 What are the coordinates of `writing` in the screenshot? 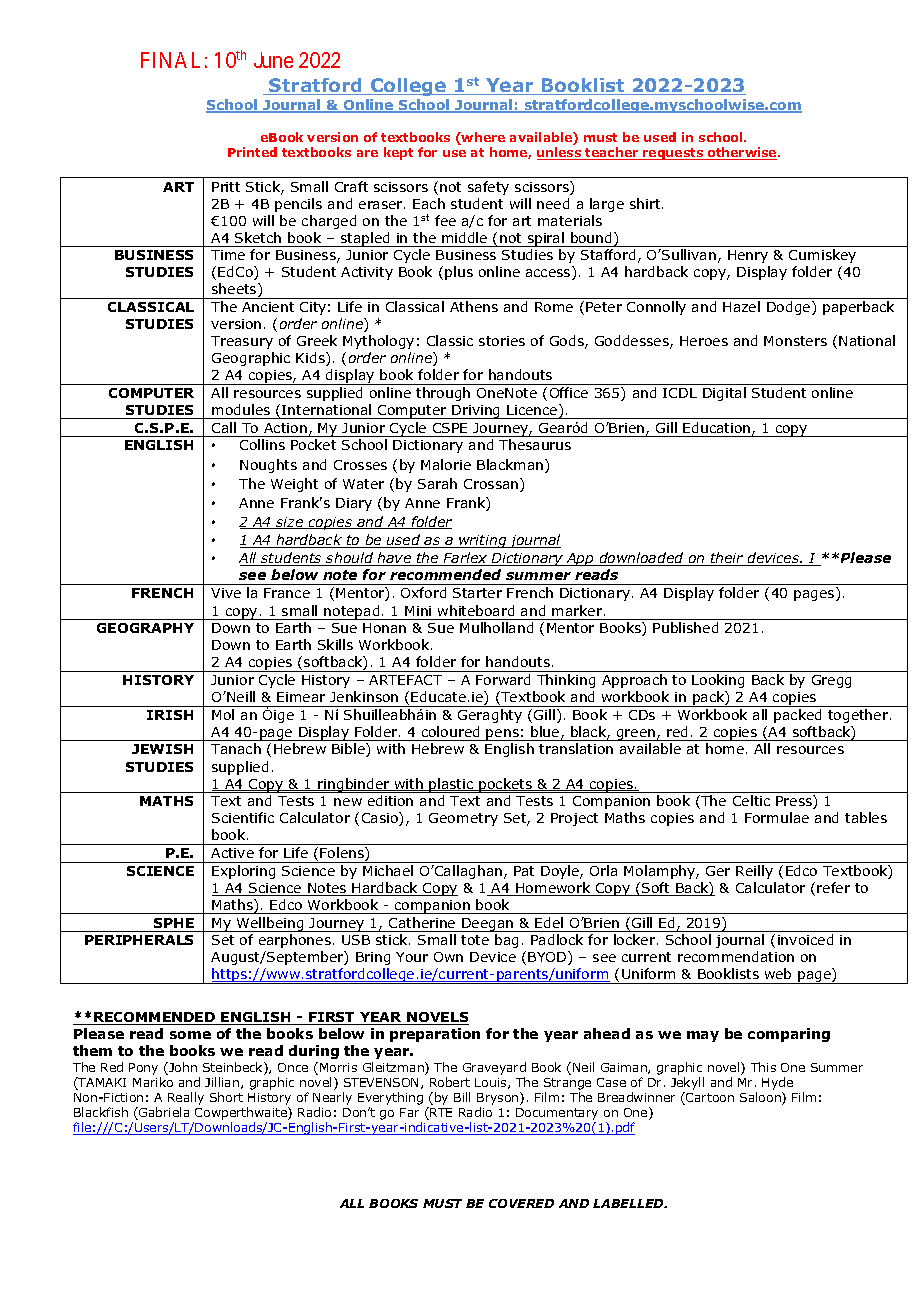 It's located at (483, 541).
